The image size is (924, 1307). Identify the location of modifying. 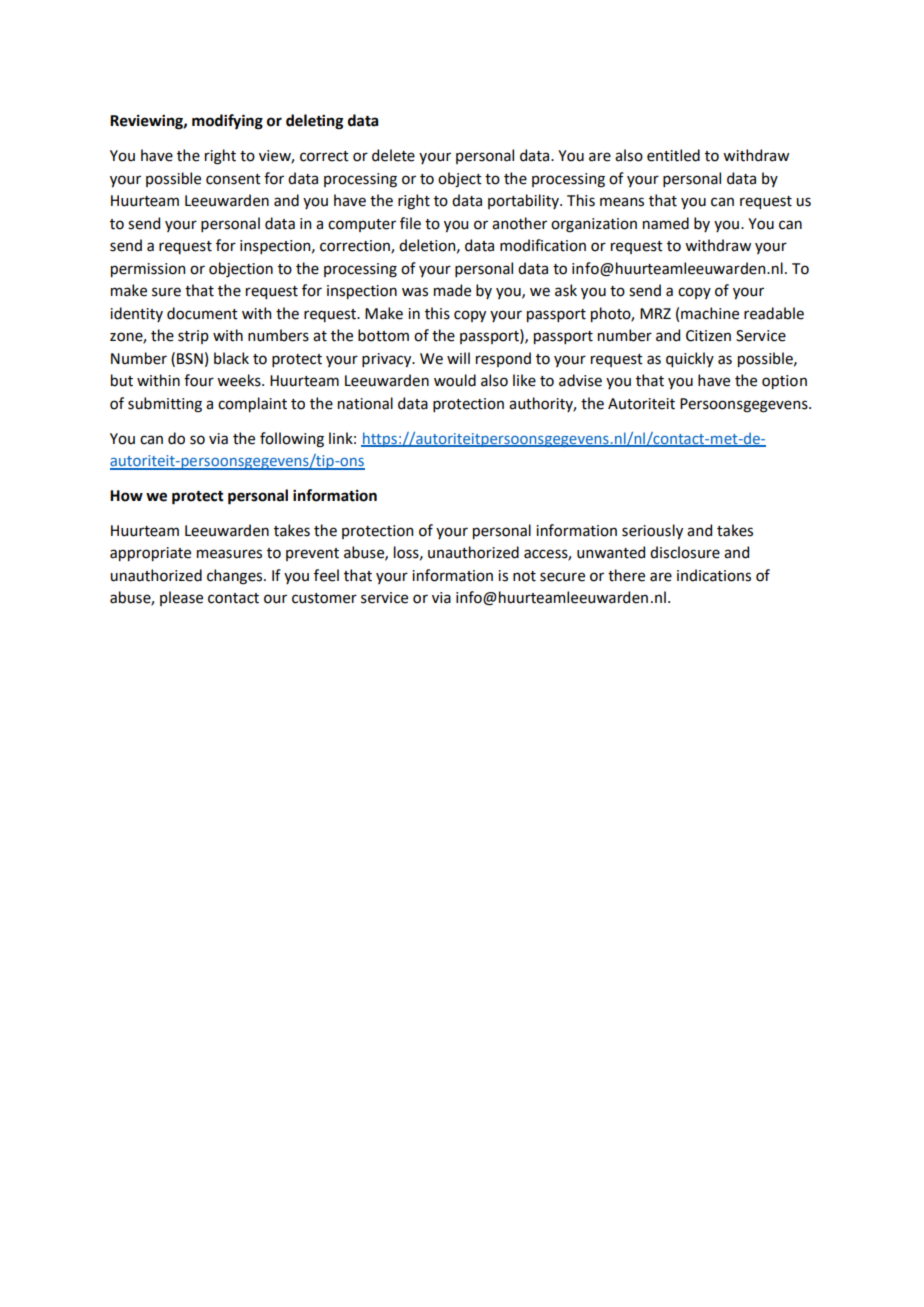
(227, 122).
